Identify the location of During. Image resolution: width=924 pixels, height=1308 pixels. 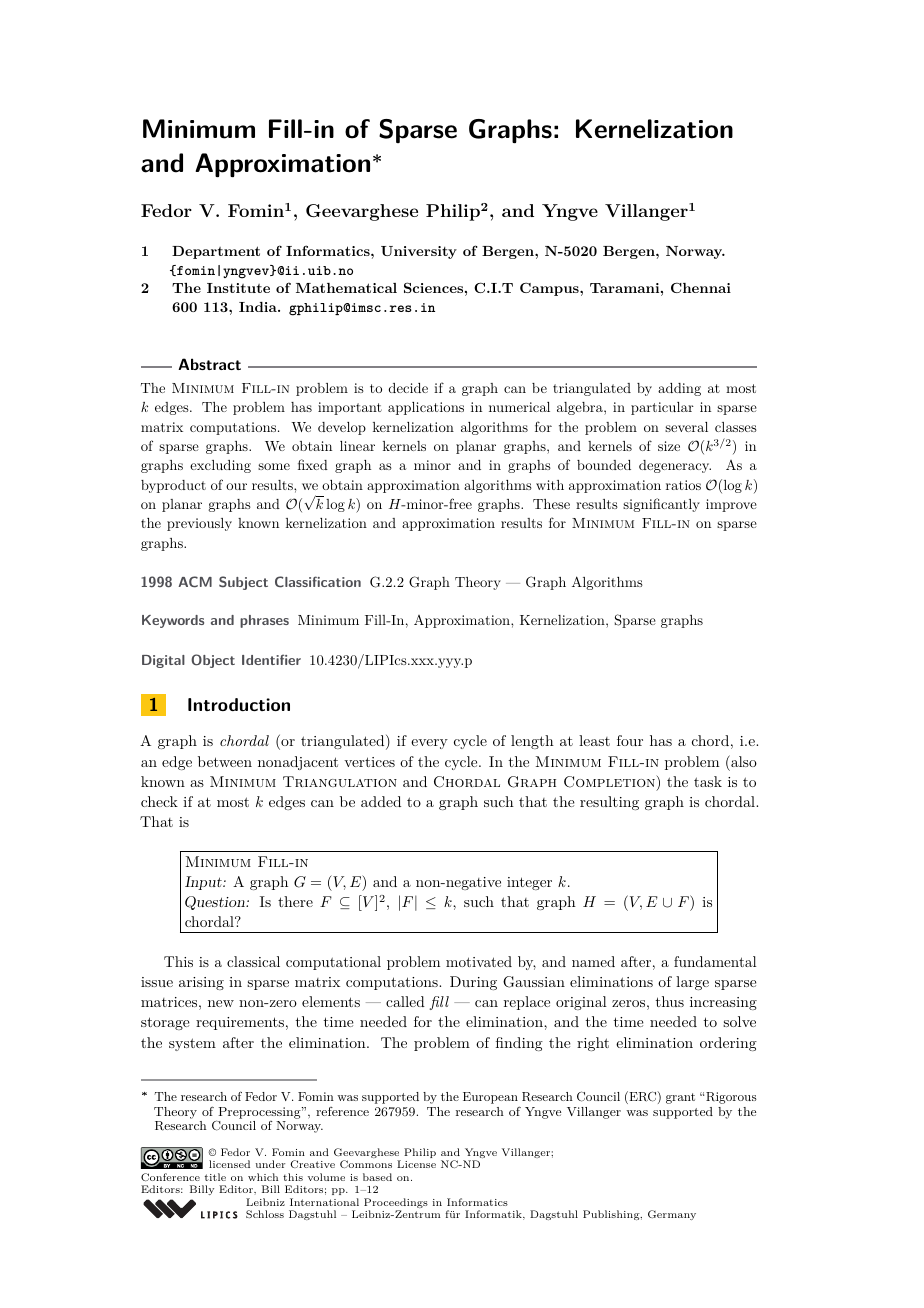
(473, 983).
